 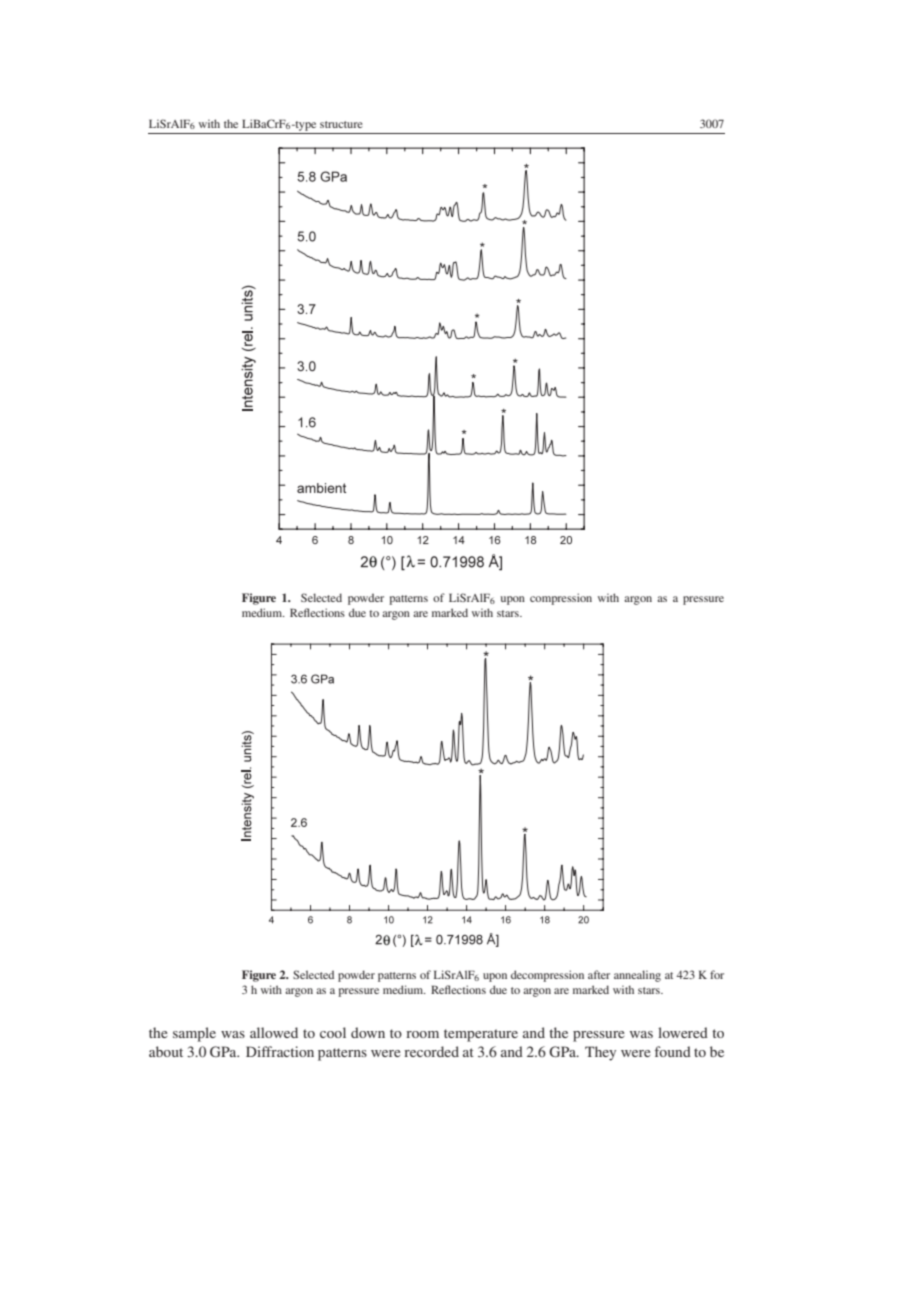 I want to click on structure, so click(x=341, y=124).
